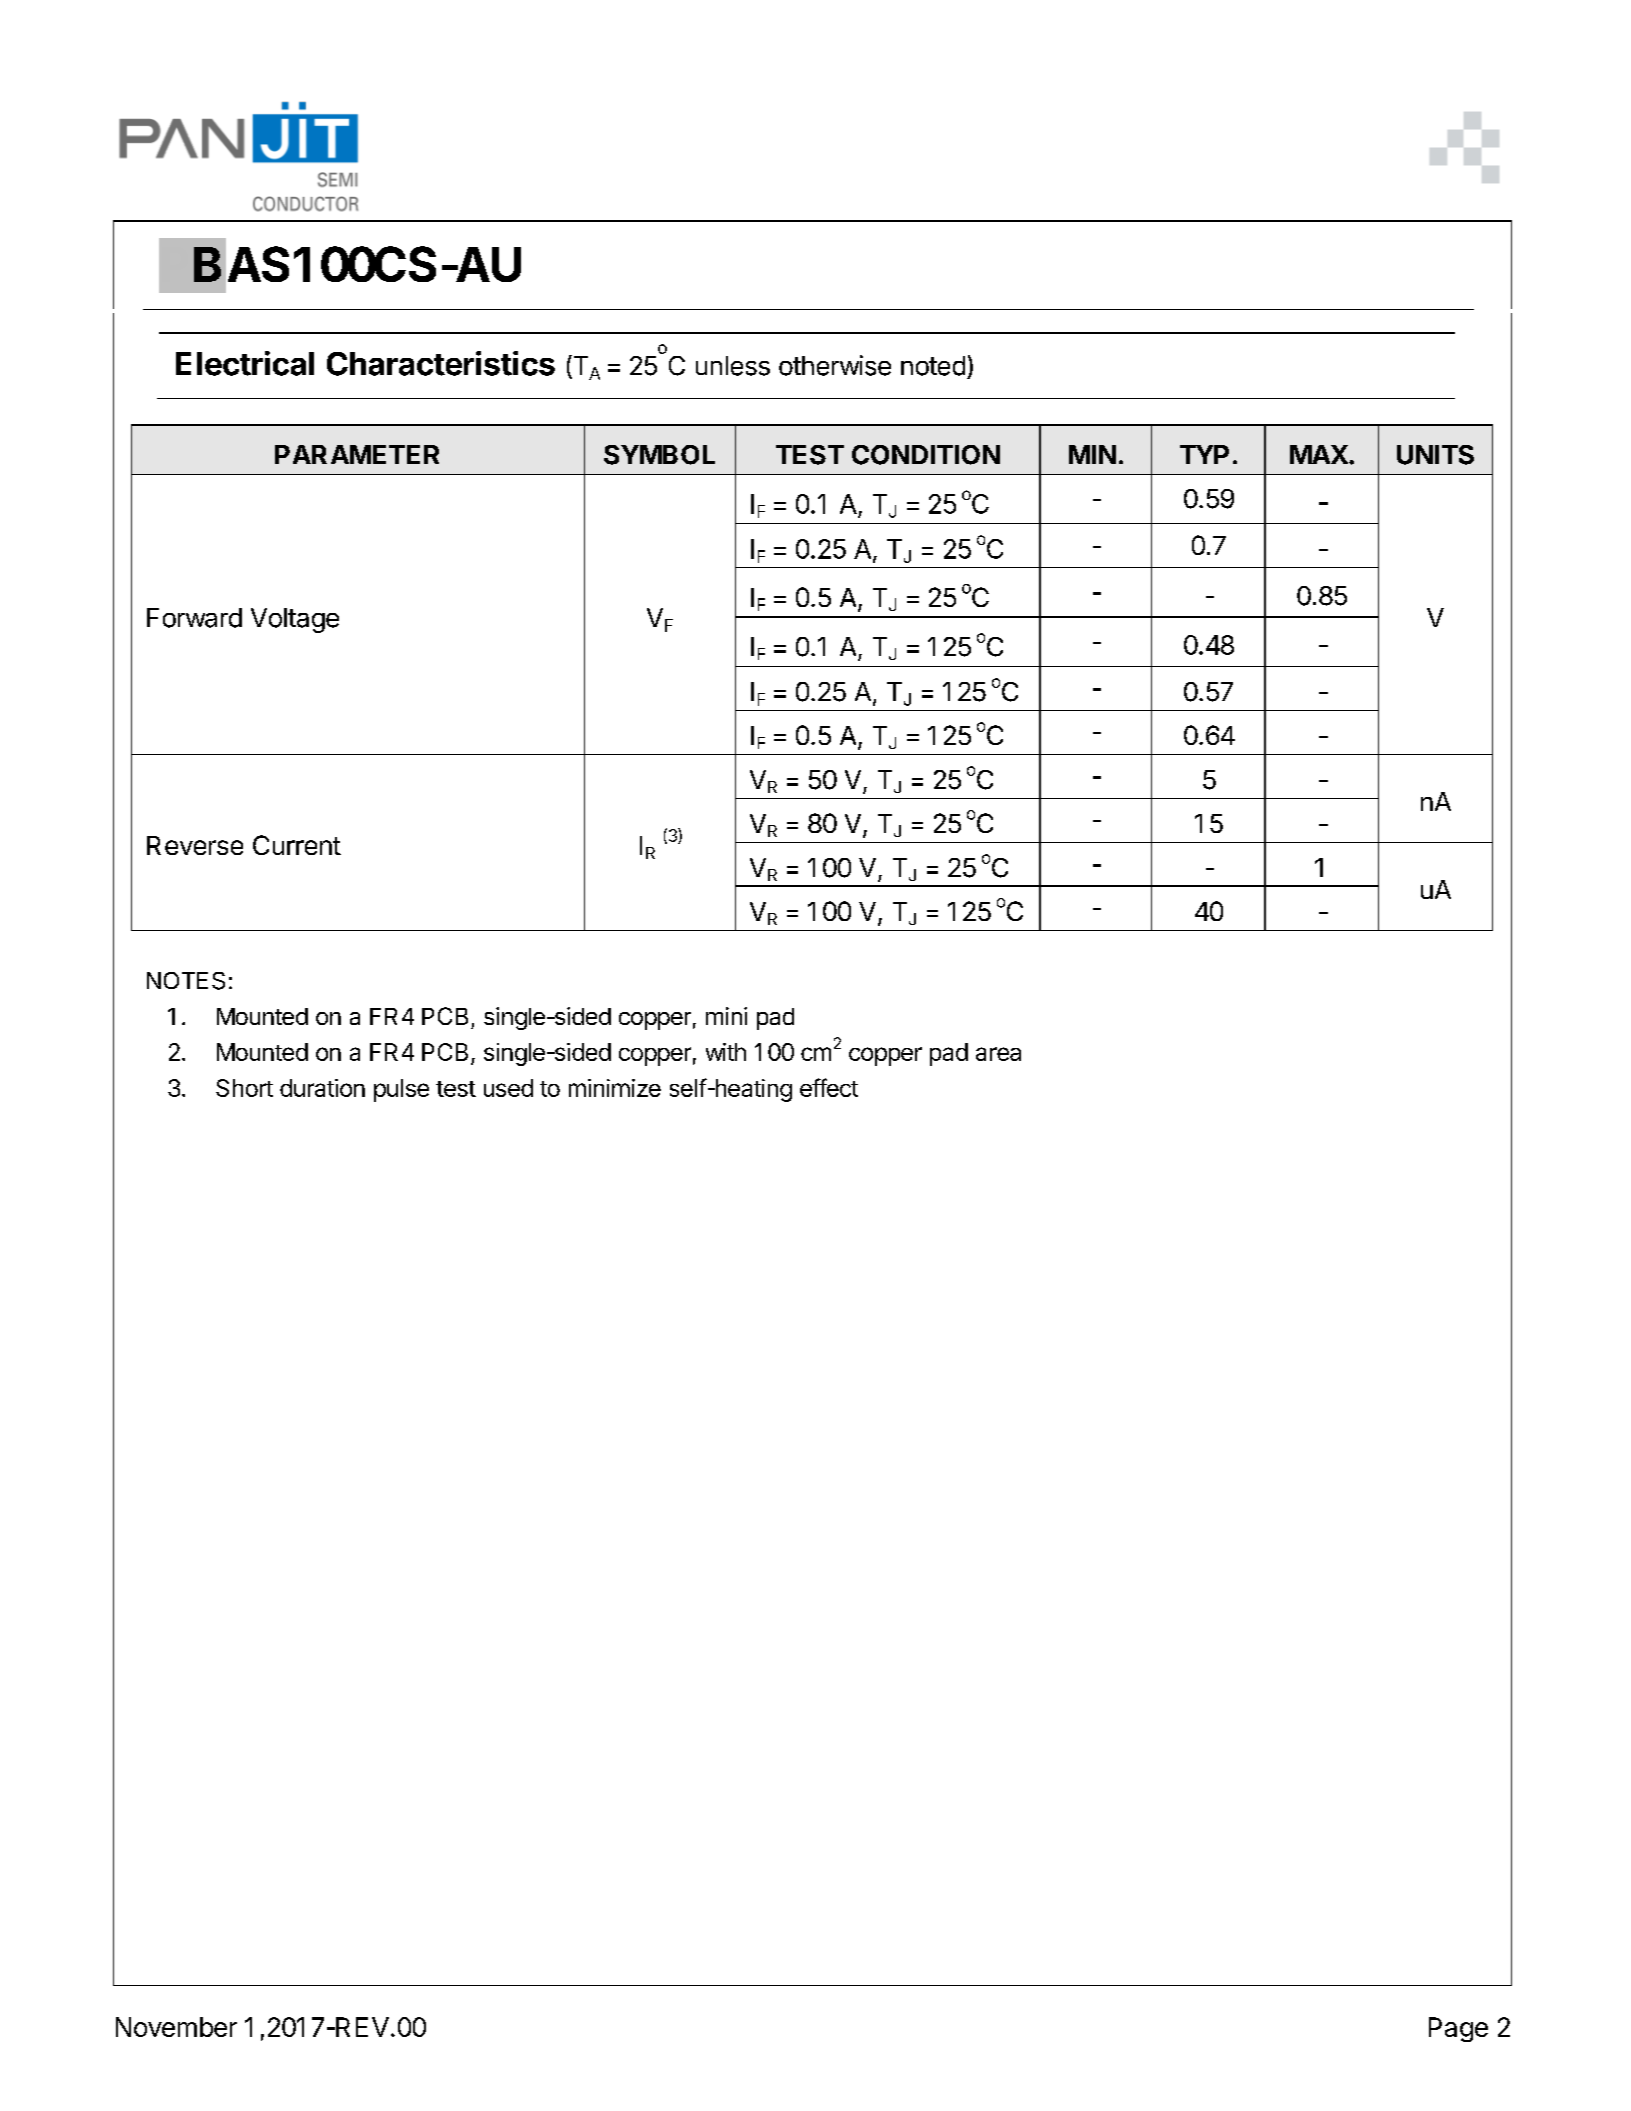 This screenshot has width=1631, height=2111. What do you see at coordinates (295, 620) in the screenshot?
I see `Voltage` at bounding box center [295, 620].
